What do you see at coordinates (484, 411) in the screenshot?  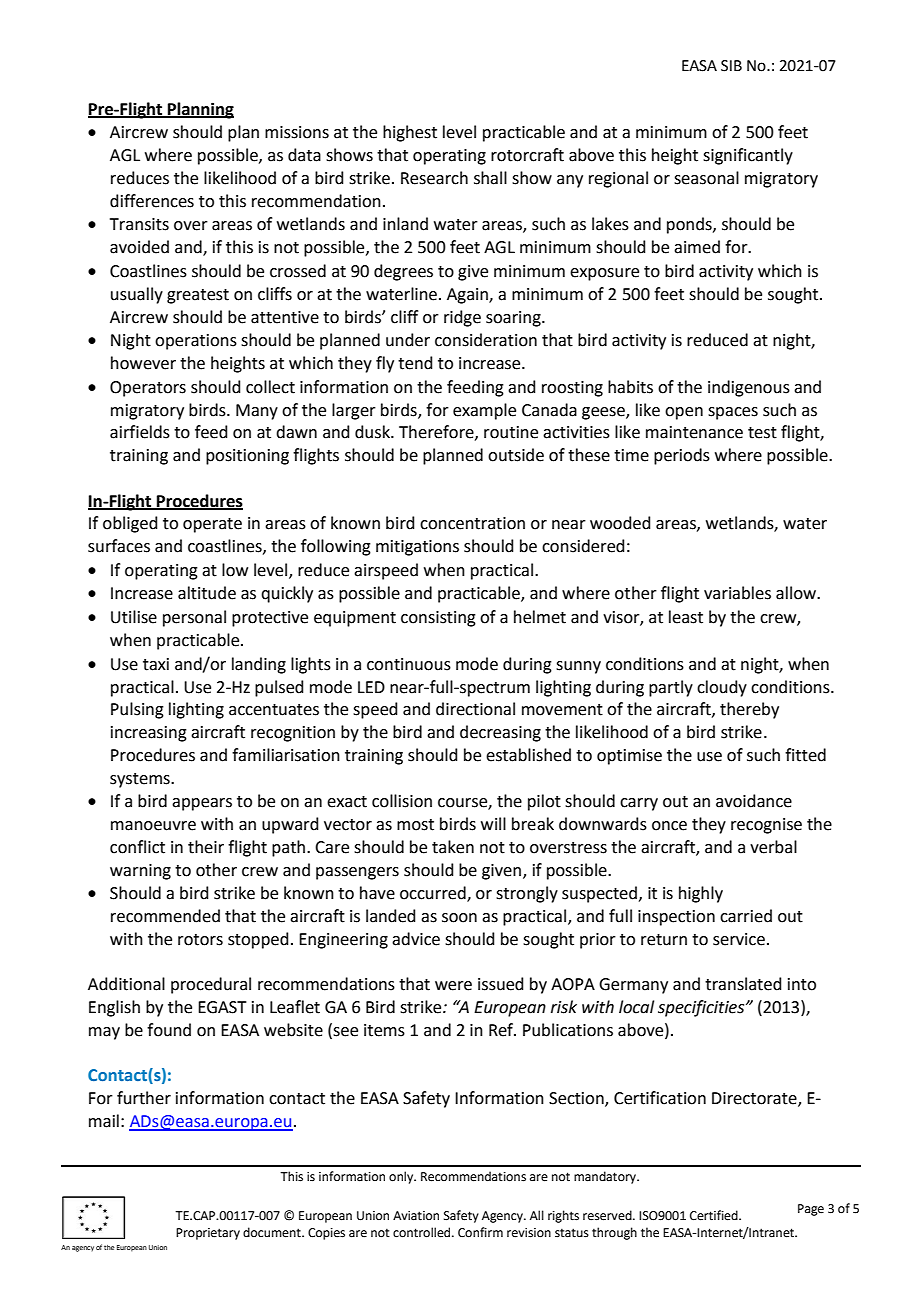 I see `example` at bounding box center [484, 411].
